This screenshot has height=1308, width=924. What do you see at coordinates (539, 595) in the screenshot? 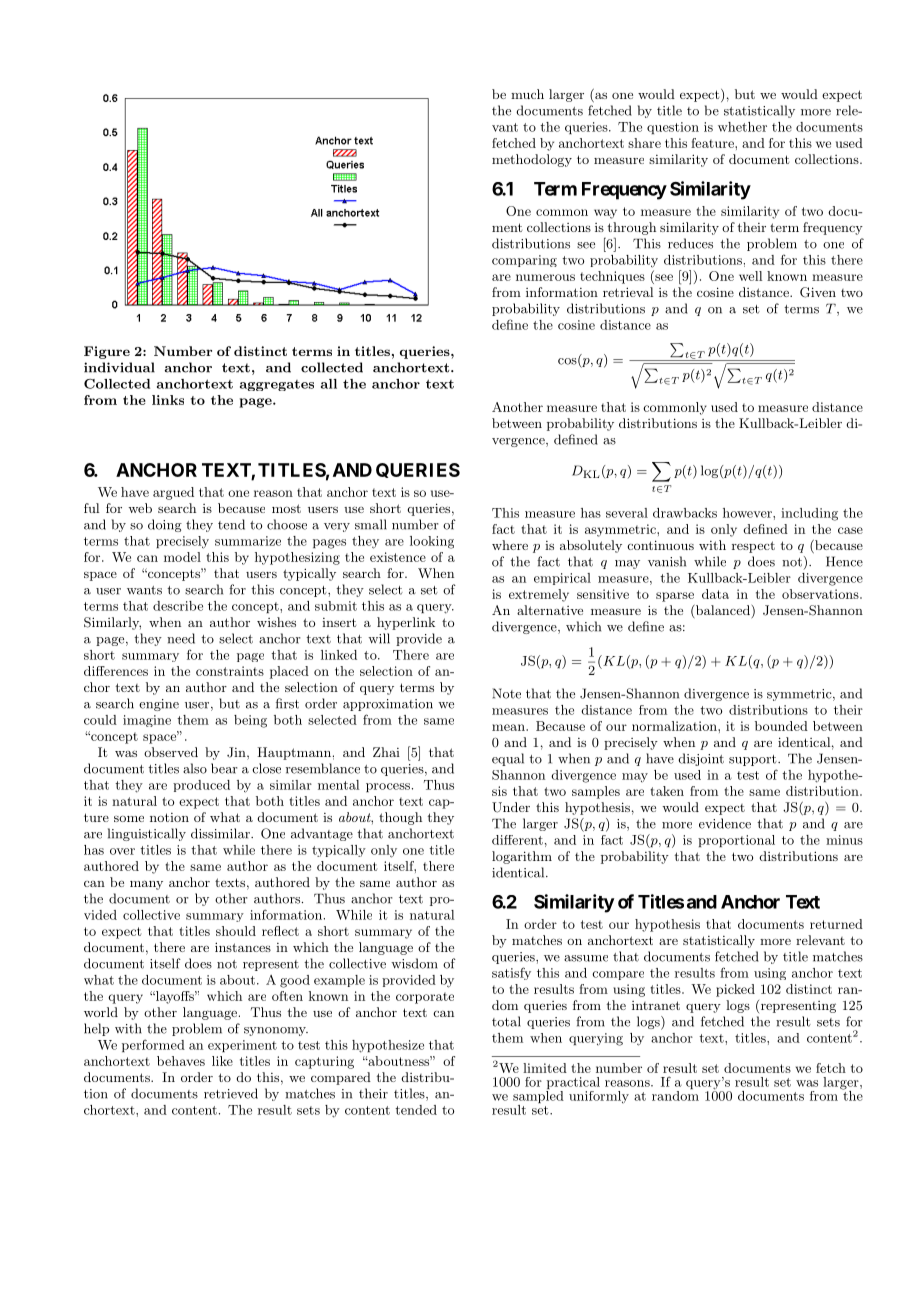
I see `extremely` at bounding box center [539, 595].
